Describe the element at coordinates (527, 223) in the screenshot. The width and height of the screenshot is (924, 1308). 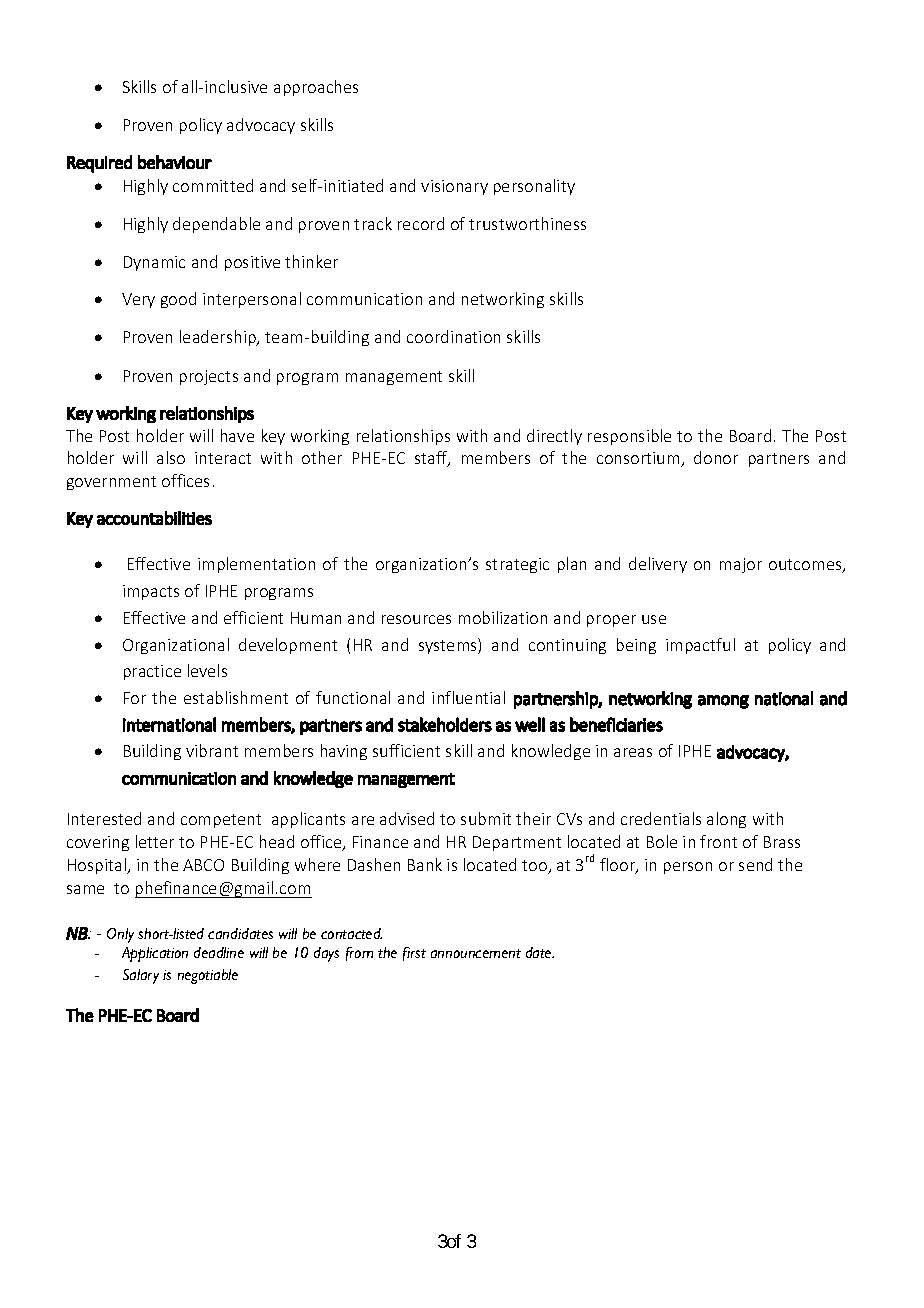
I see `trustworthiness` at that location.
